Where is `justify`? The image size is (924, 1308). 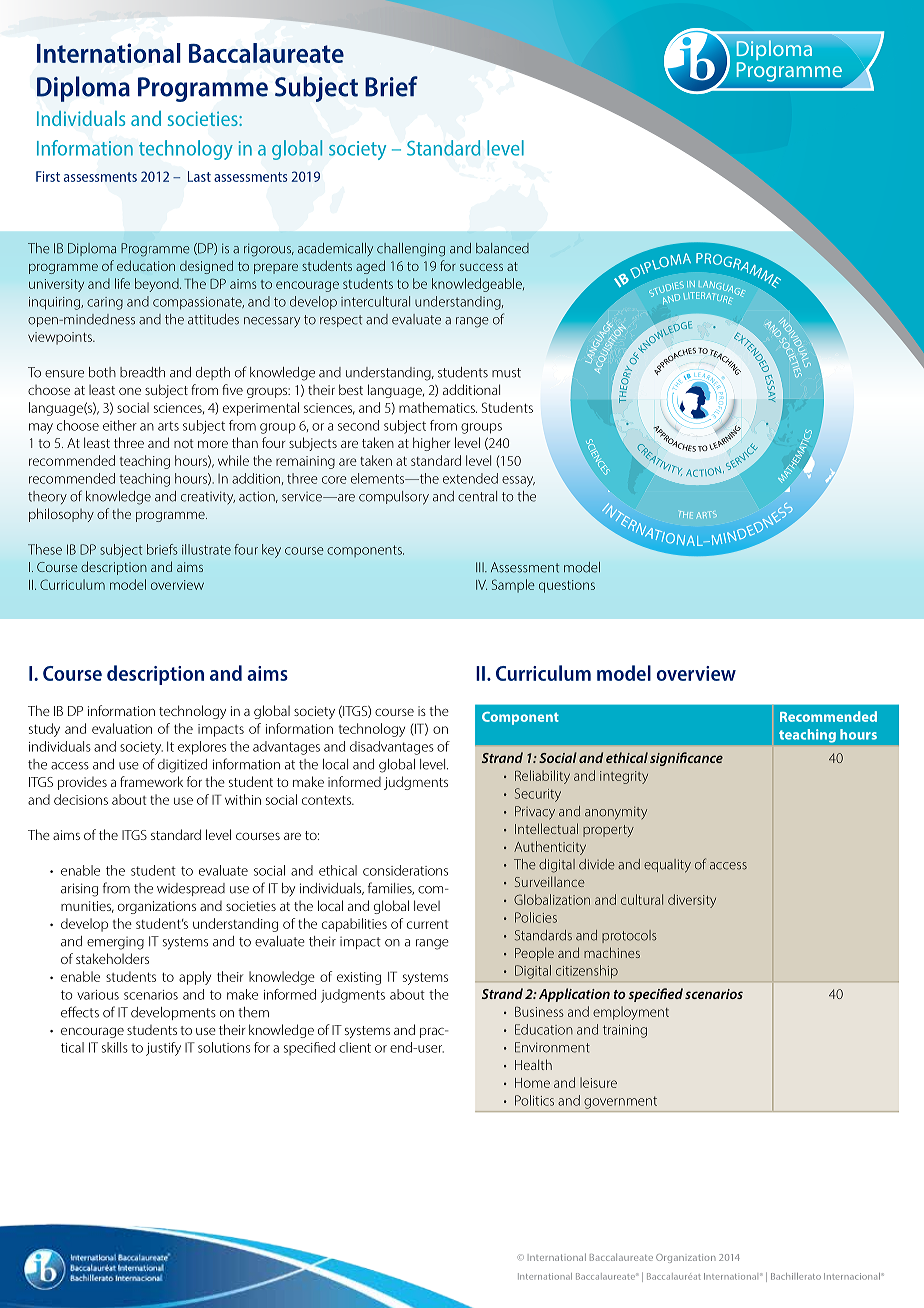 justify is located at coordinates (163, 1049).
